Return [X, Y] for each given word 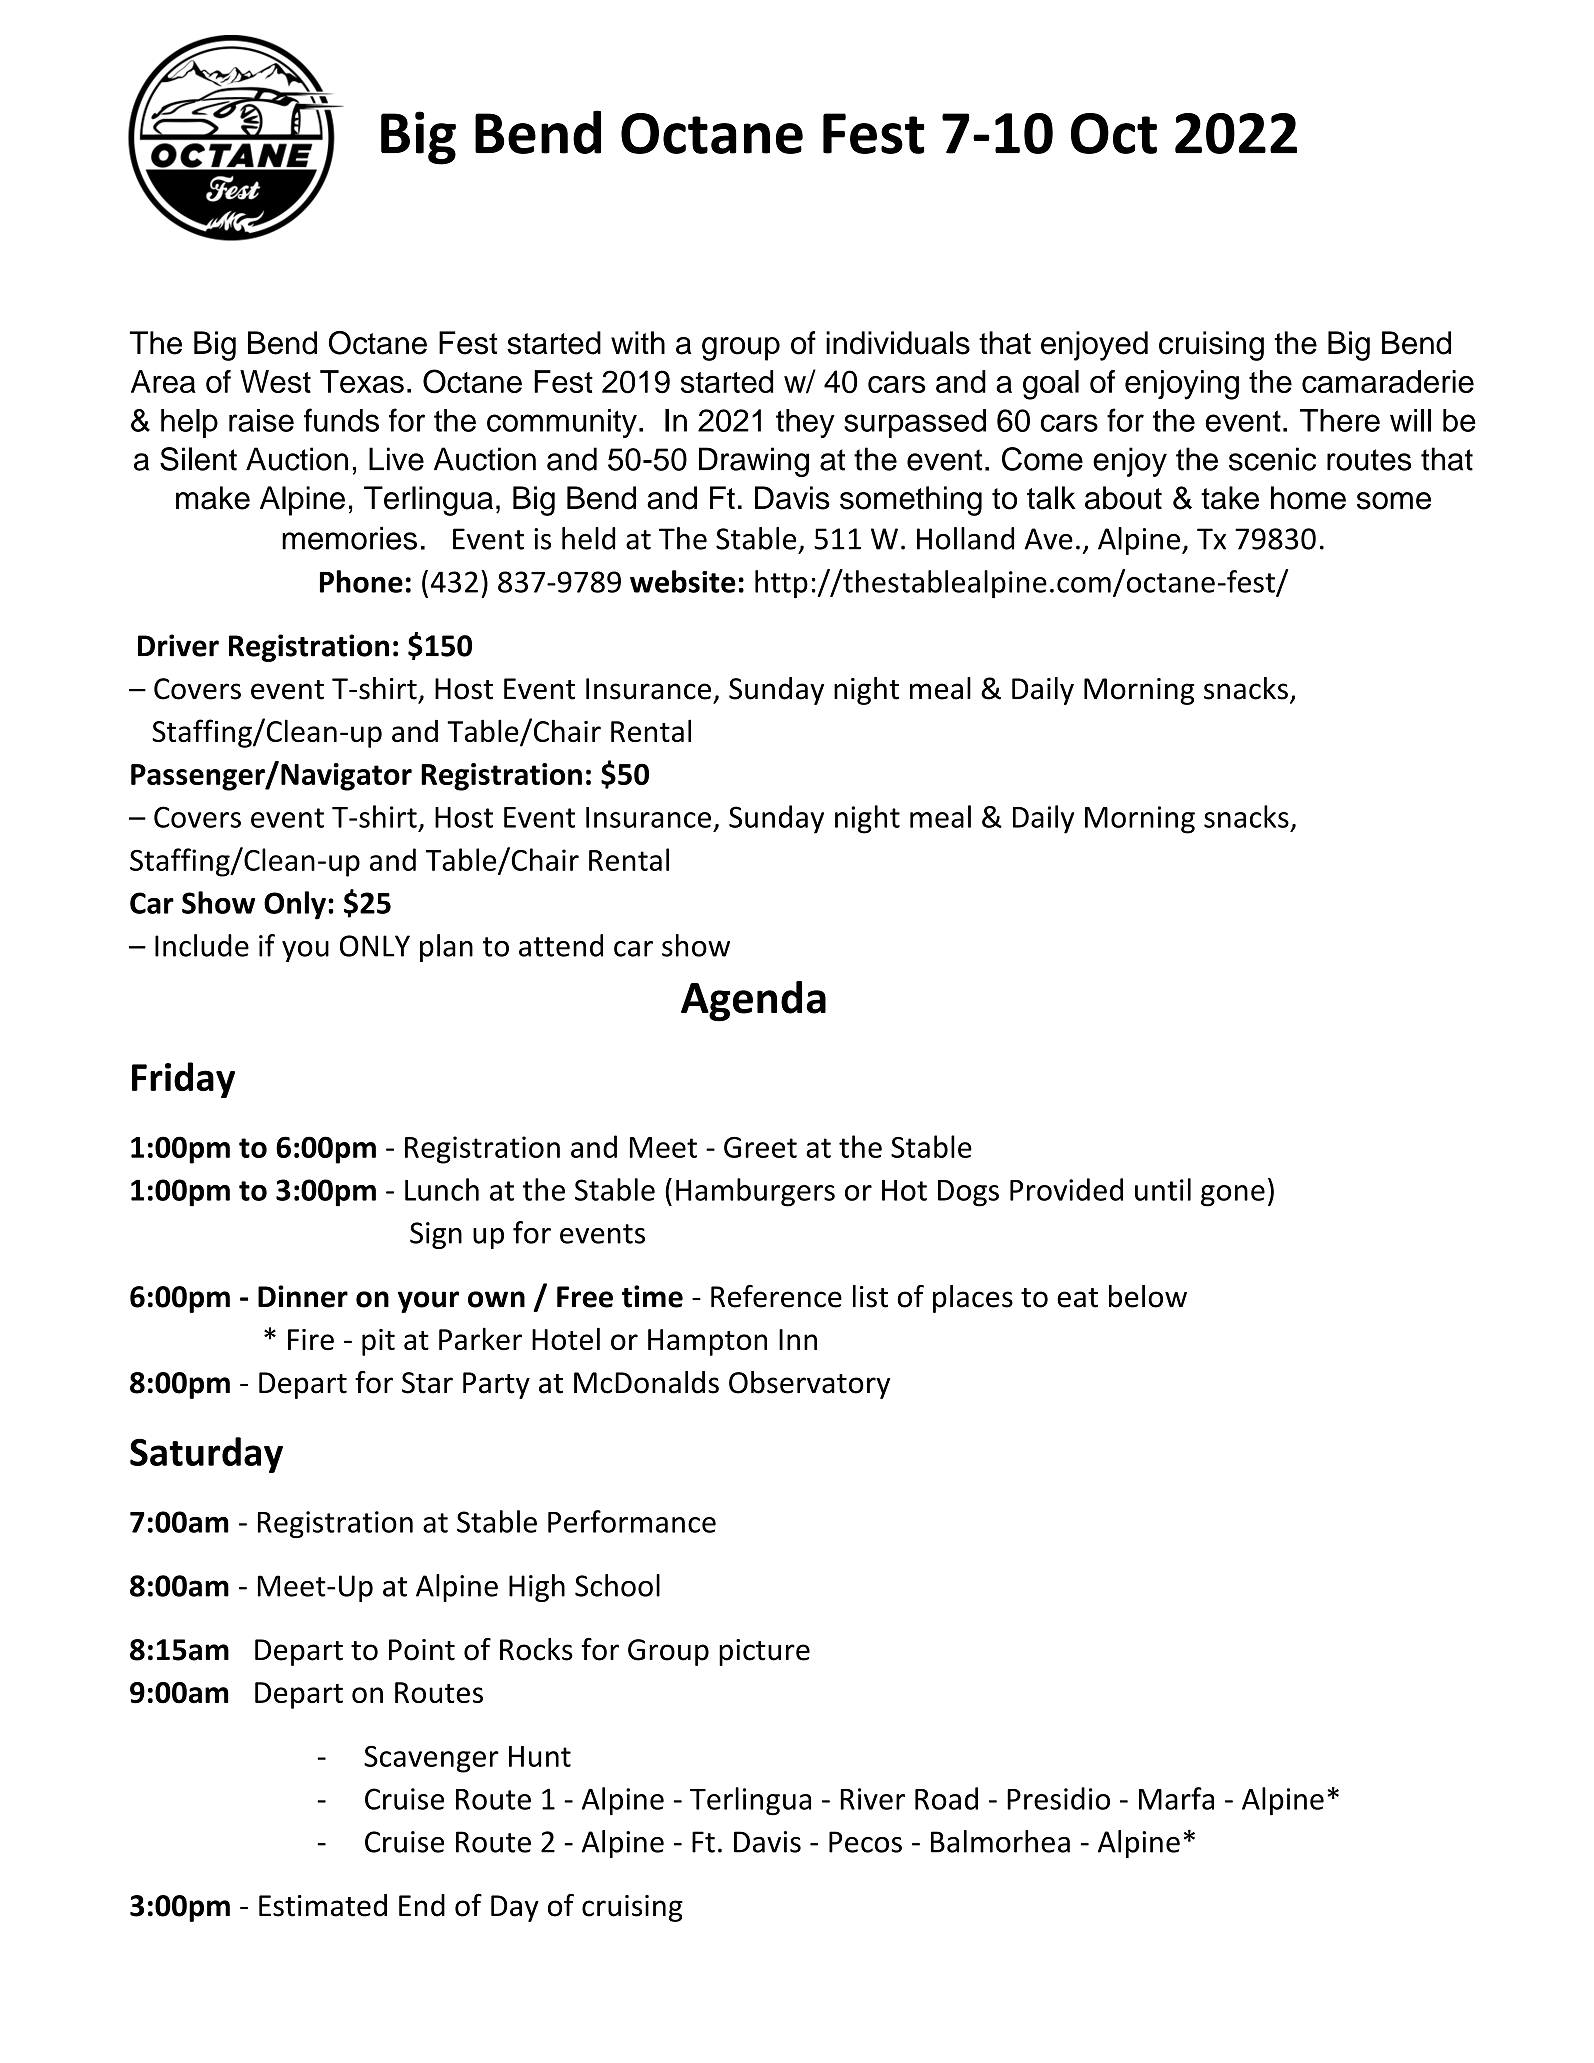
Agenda [753, 1001]
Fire [311, 1339]
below [1148, 1296]
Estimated [323, 1905]
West [275, 381]
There [1340, 420]
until [1163, 1189]
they [805, 423]
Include [202, 945]
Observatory [809, 1385]
